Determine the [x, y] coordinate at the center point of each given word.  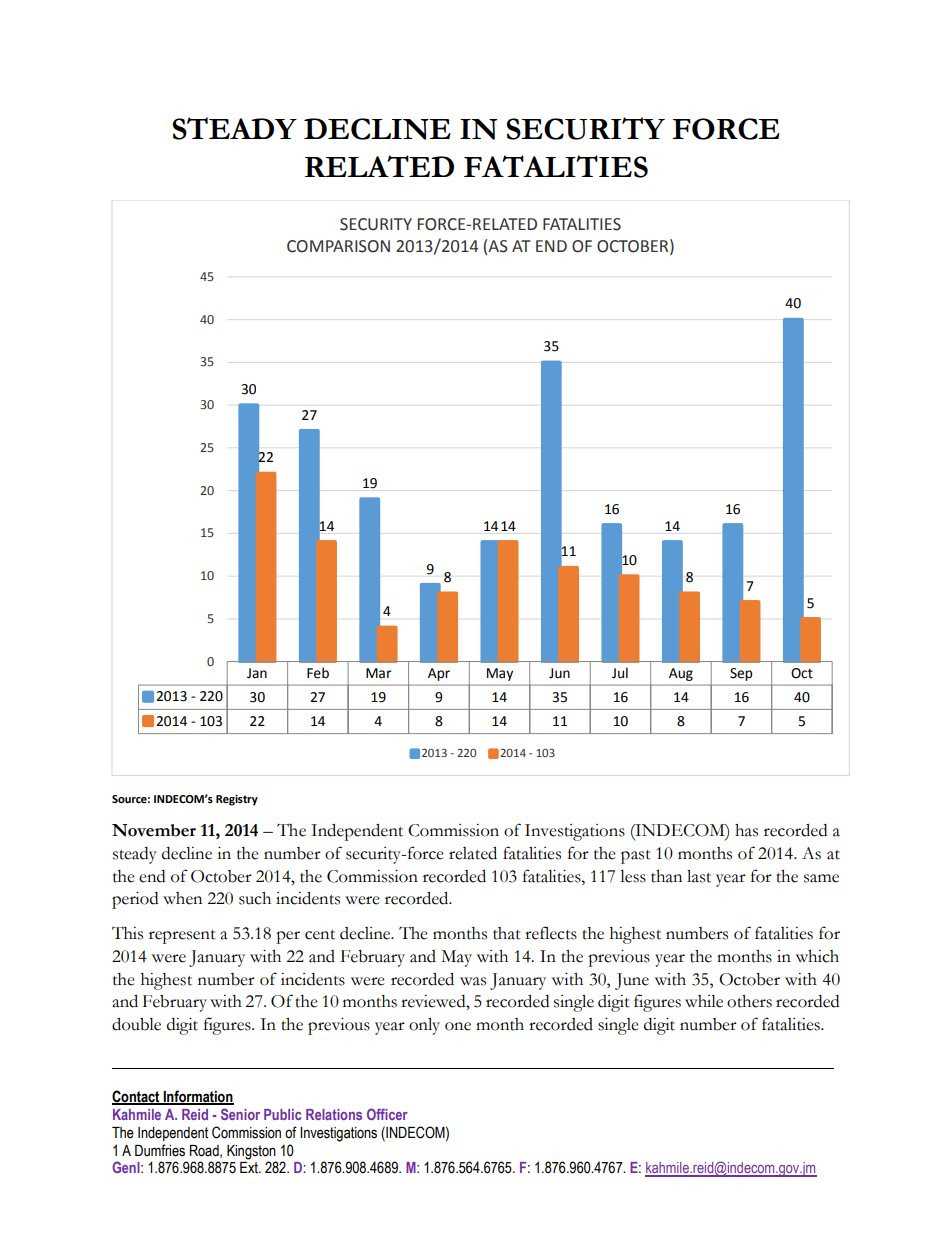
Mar [379, 673]
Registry [237, 800]
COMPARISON [338, 246]
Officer [387, 1114]
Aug [681, 674]
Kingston [251, 1152]
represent [182, 937]
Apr [439, 674]
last [699, 876]
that [507, 933]
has [746, 830]
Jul [620, 673]
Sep [741, 674]
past [636, 857]
